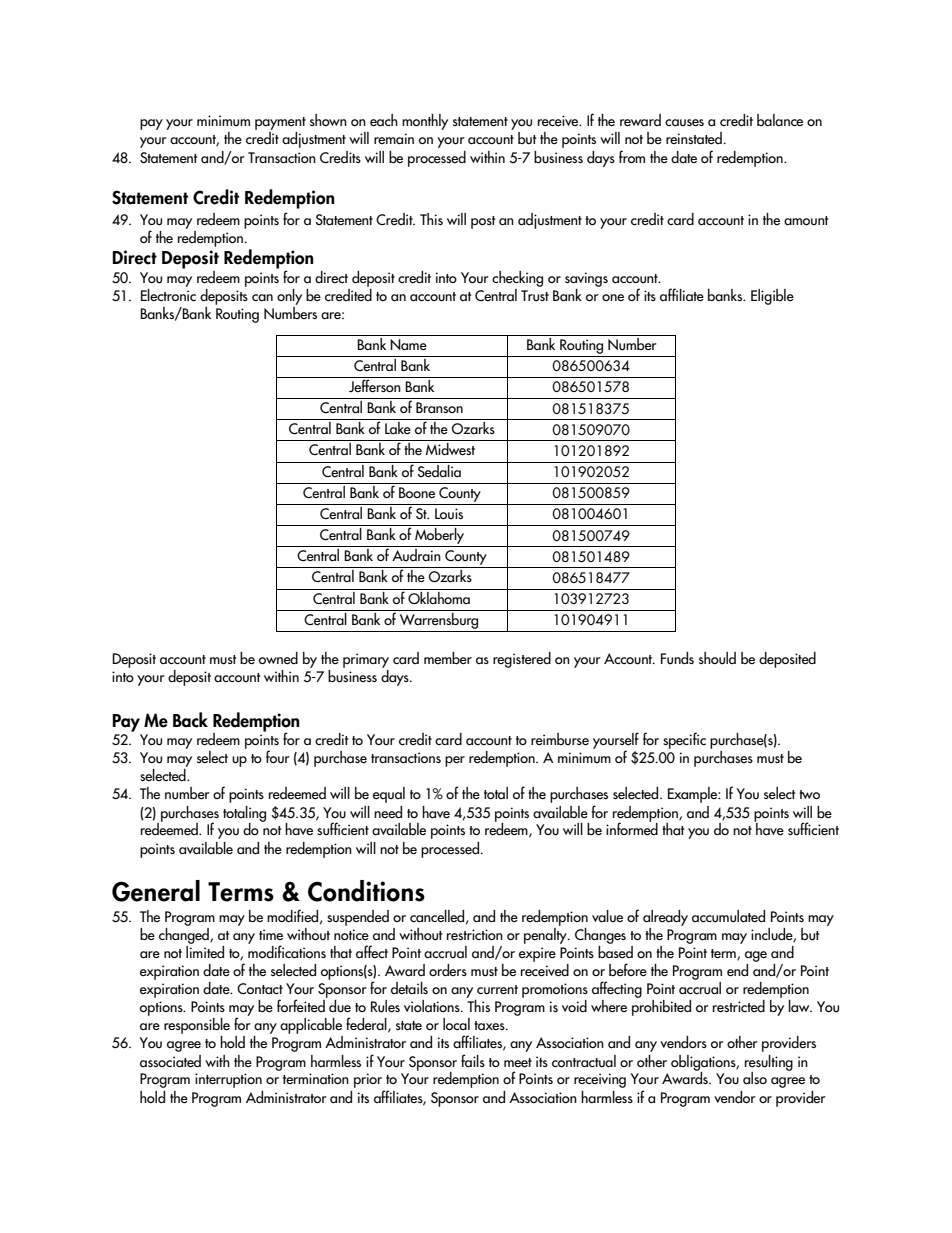 The height and width of the document is (1233, 952). I want to click on causes, so click(684, 122).
